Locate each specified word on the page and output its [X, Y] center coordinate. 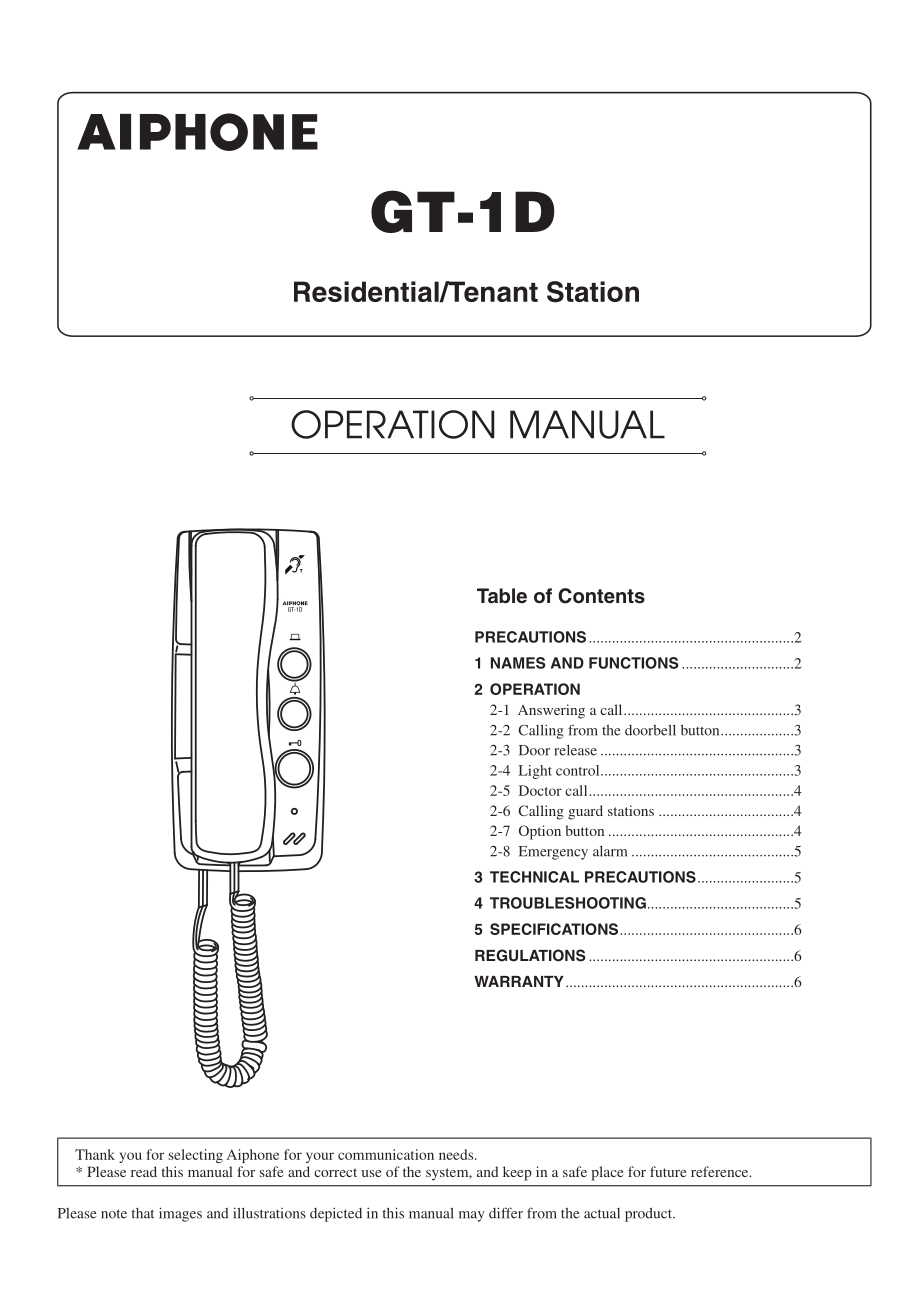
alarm [610, 851]
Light [535, 772]
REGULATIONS [530, 955]
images [180, 1214]
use [371, 1173]
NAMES [518, 663]
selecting [196, 1156]
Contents [601, 596]
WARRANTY [519, 981]
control [577, 770]
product [650, 1215]
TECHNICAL [534, 877]
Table [502, 596]
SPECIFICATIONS [554, 929]
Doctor [540, 790]
